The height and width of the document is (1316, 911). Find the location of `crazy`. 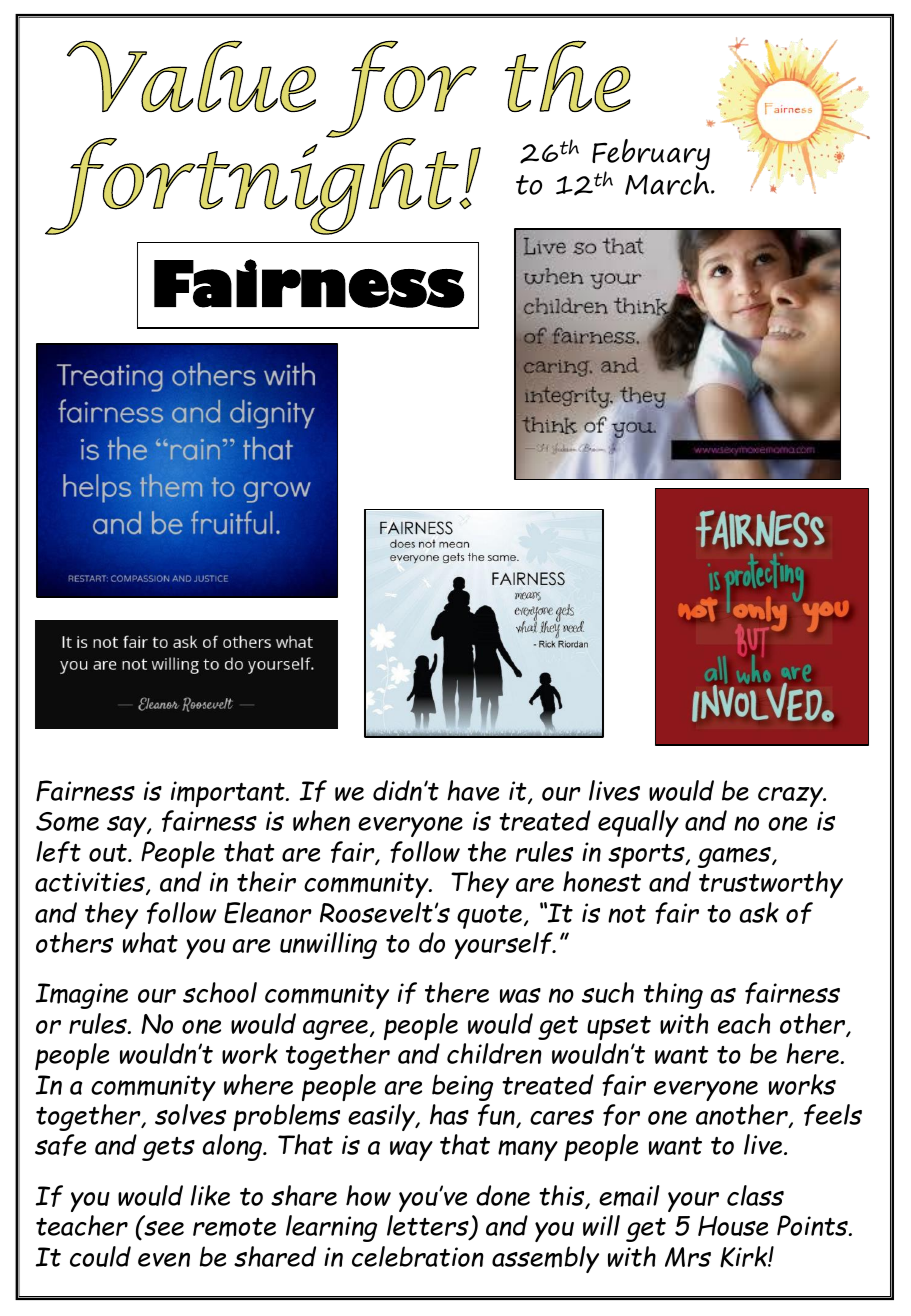

crazy is located at coordinates (791, 797).
